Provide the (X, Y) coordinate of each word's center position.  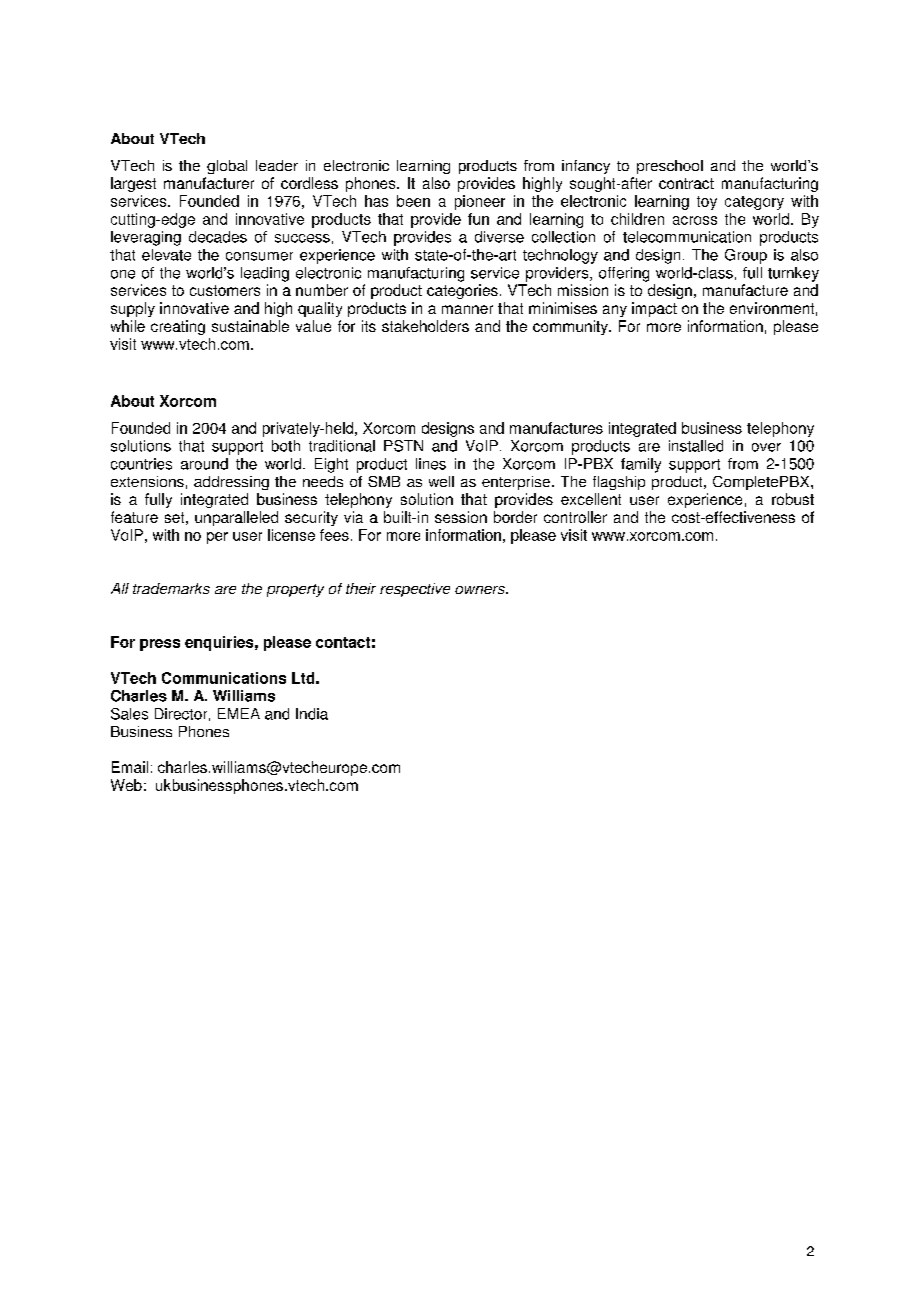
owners (481, 590)
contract (686, 183)
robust (793, 499)
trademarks (171, 588)
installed (696, 446)
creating (178, 327)
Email (130, 767)
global (227, 167)
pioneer (480, 202)
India (312, 714)
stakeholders (425, 326)
